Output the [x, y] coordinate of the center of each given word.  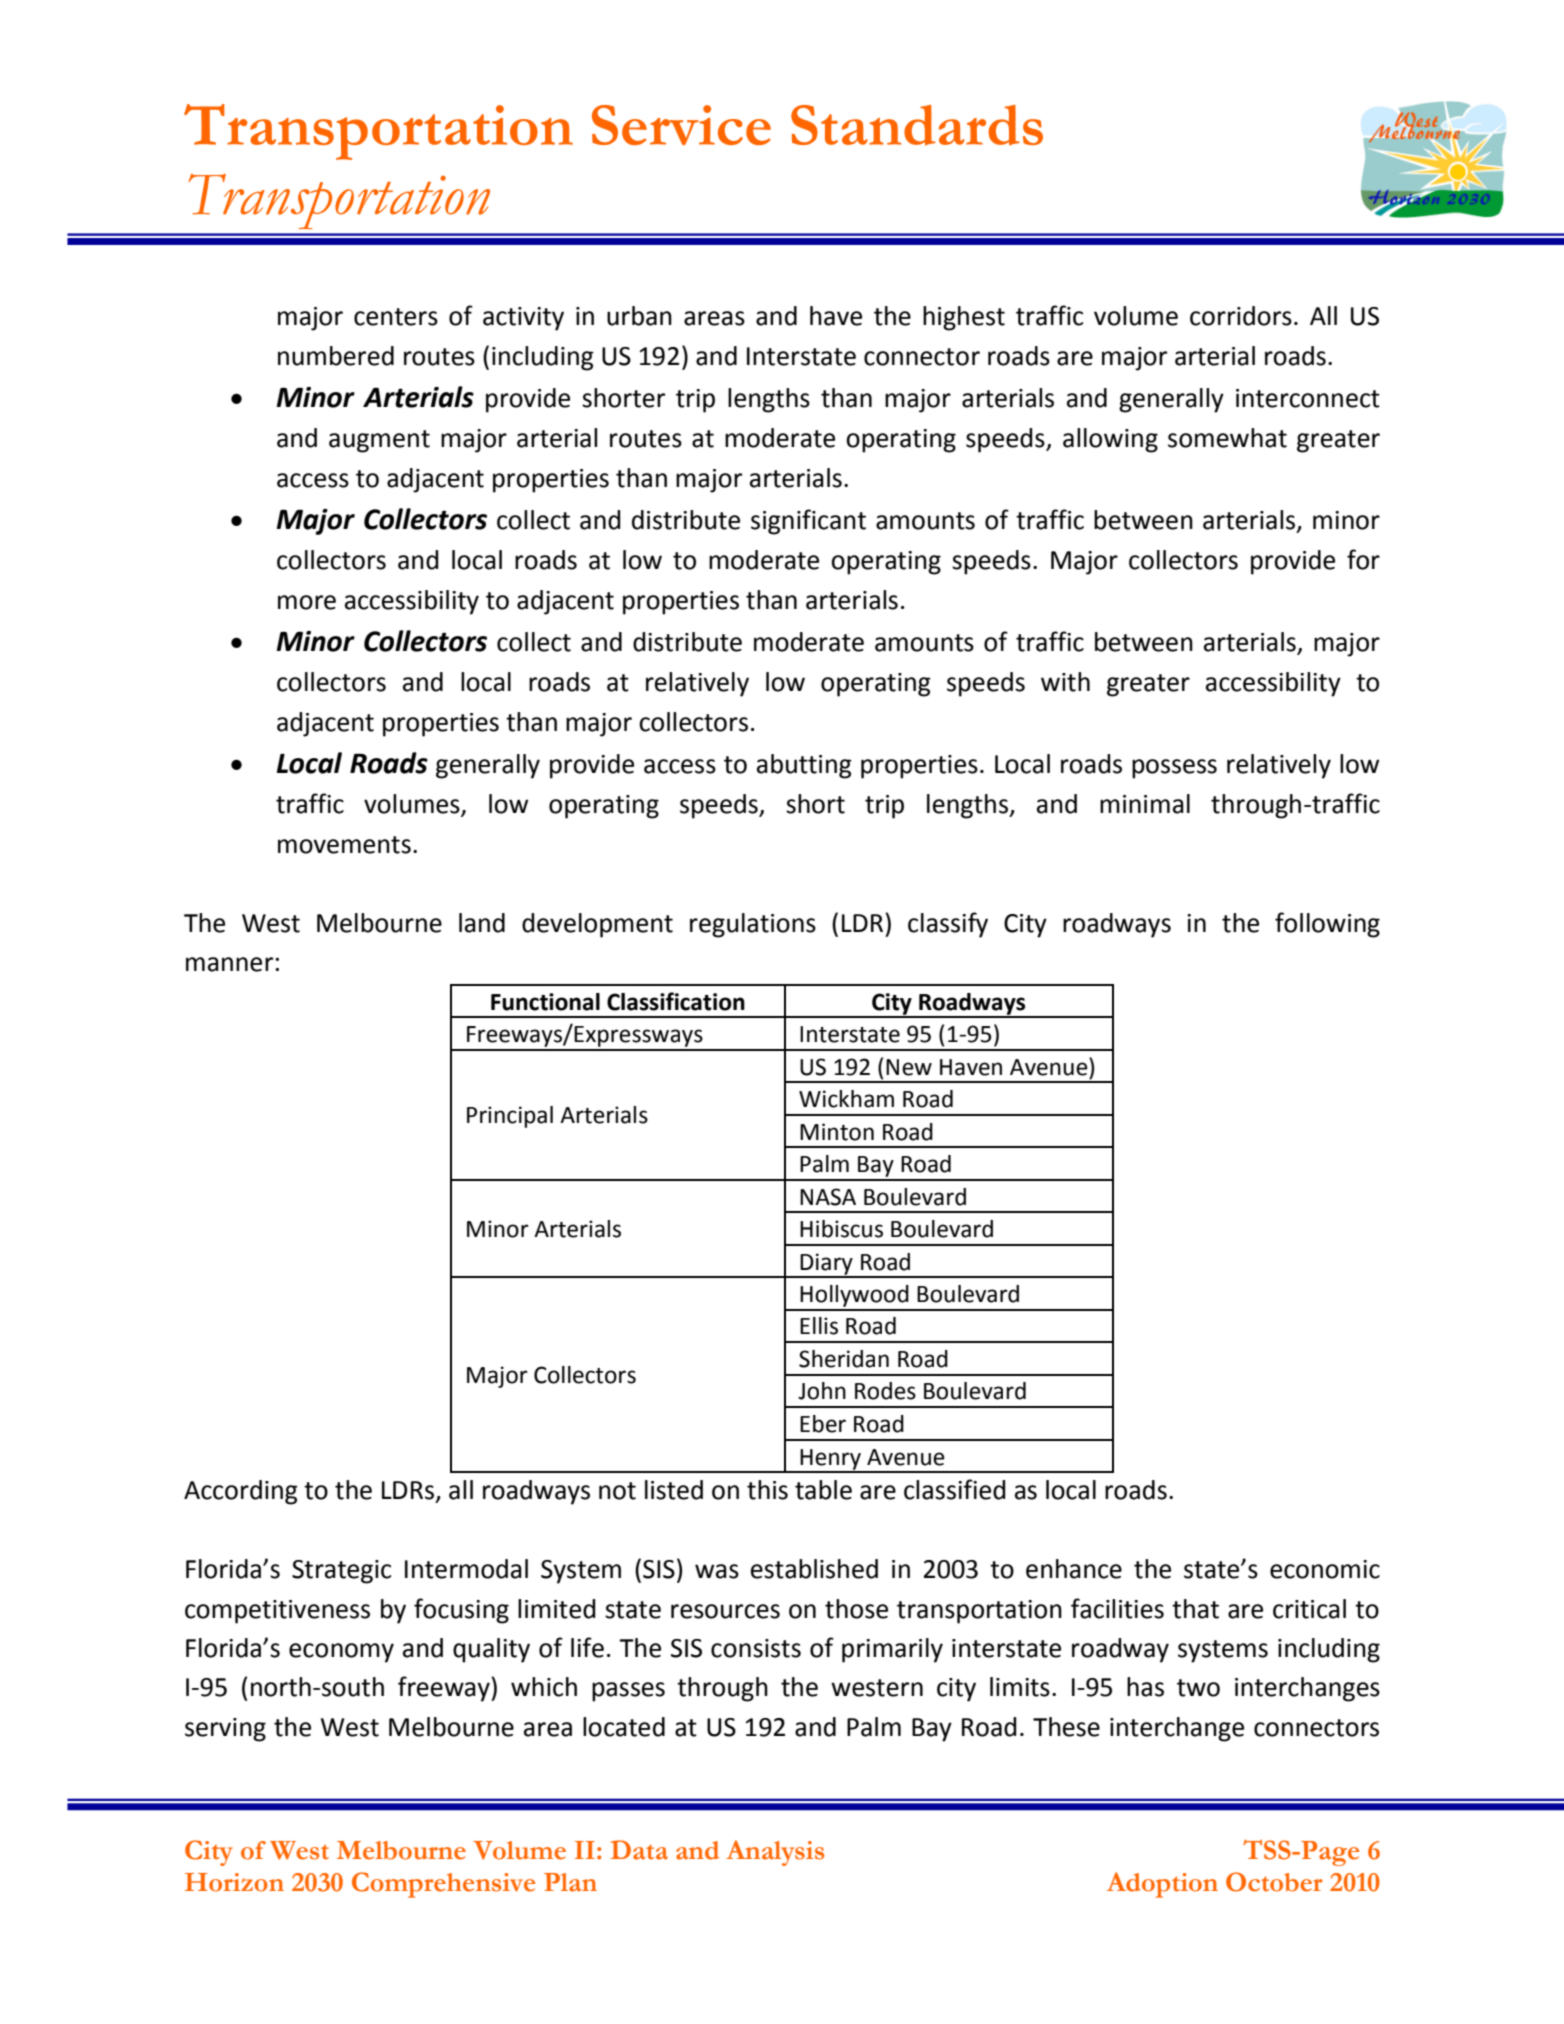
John [822, 1391]
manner [231, 964]
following [1327, 925]
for [1363, 559]
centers [396, 317]
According [241, 1492]
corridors [1241, 316]
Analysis [775, 1853]
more [307, 602]
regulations [753, 925]
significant [808, 522]
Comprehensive [443, 1885]
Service [681, 125]
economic [1325, 1569]
